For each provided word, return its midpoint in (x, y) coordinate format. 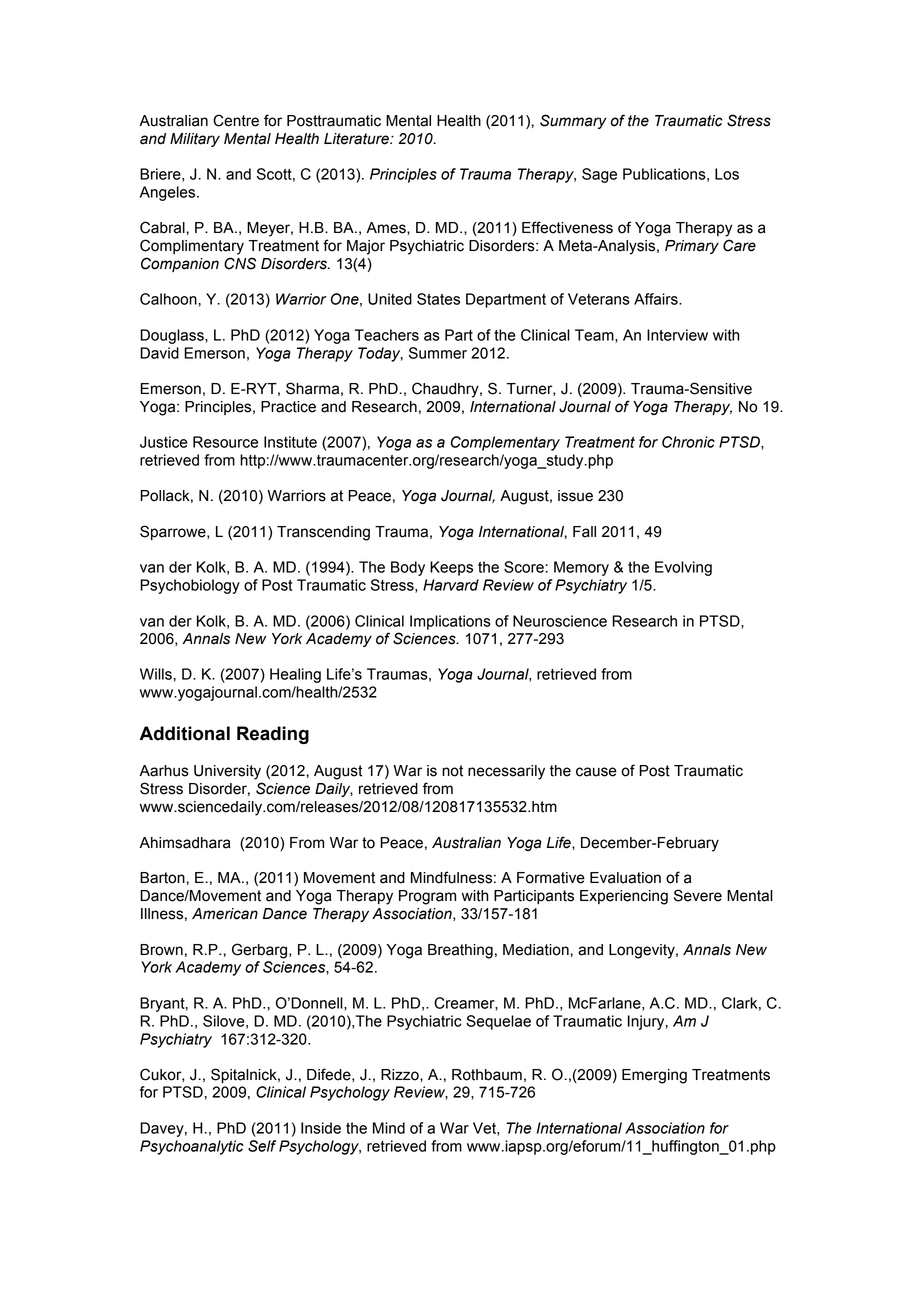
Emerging (654, 1076)
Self (262, 1146)
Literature (357, 139)
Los (727, 174)
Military (195, 140)
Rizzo (401, 1075)
